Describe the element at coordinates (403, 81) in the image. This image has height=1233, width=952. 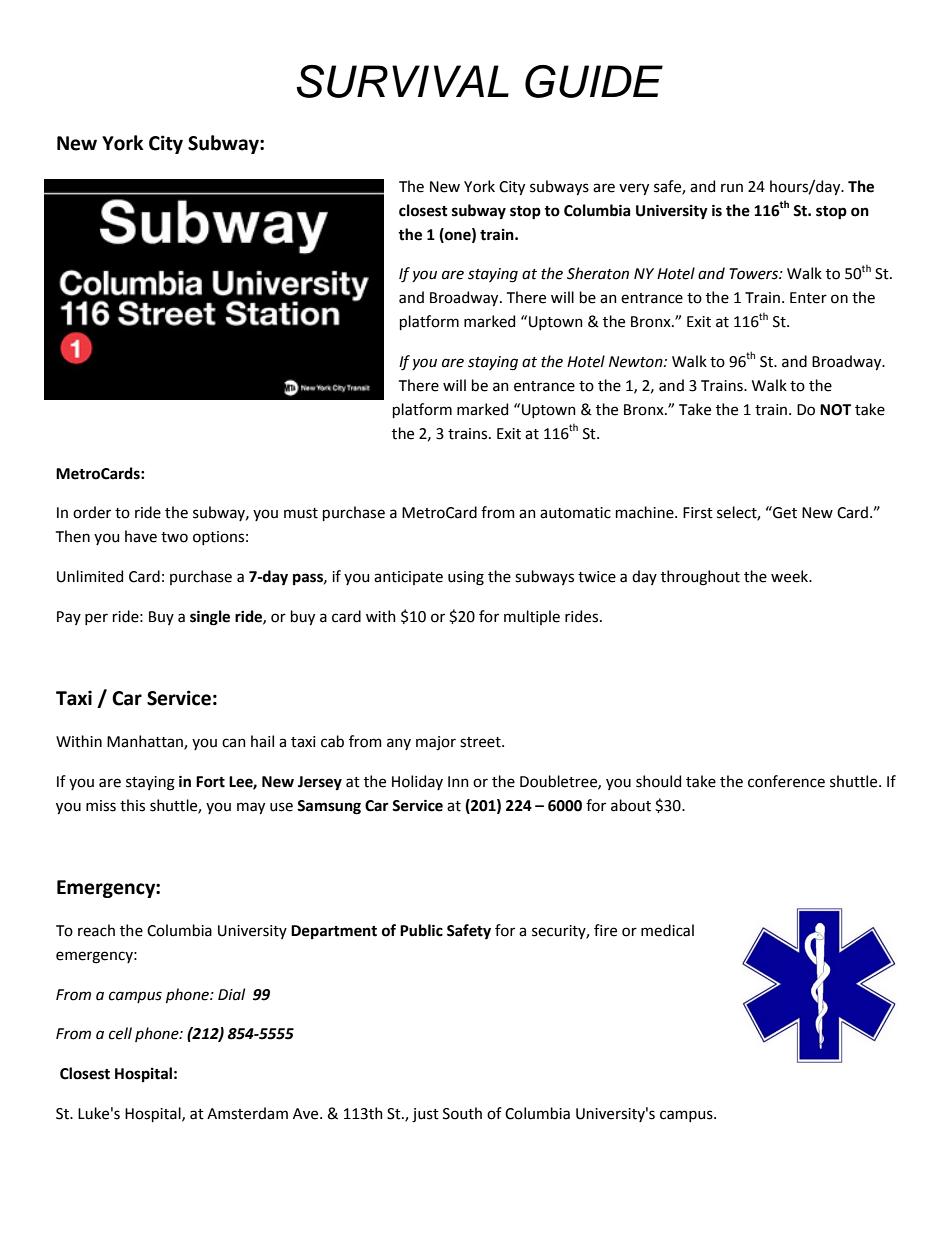
I see `SURVIVAL` at that location.
